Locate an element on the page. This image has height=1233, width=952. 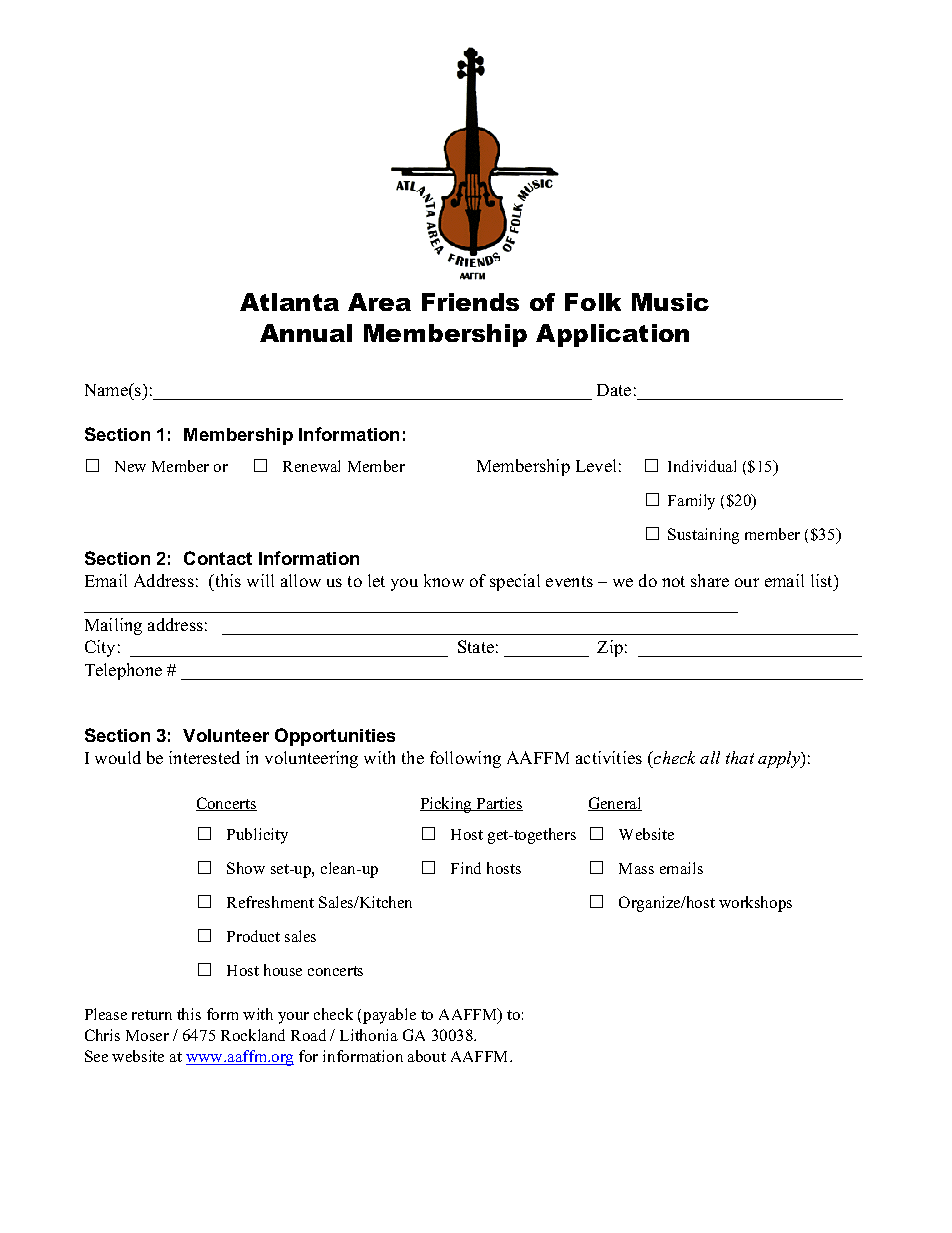
Music is located at coordinates (670, 302).
